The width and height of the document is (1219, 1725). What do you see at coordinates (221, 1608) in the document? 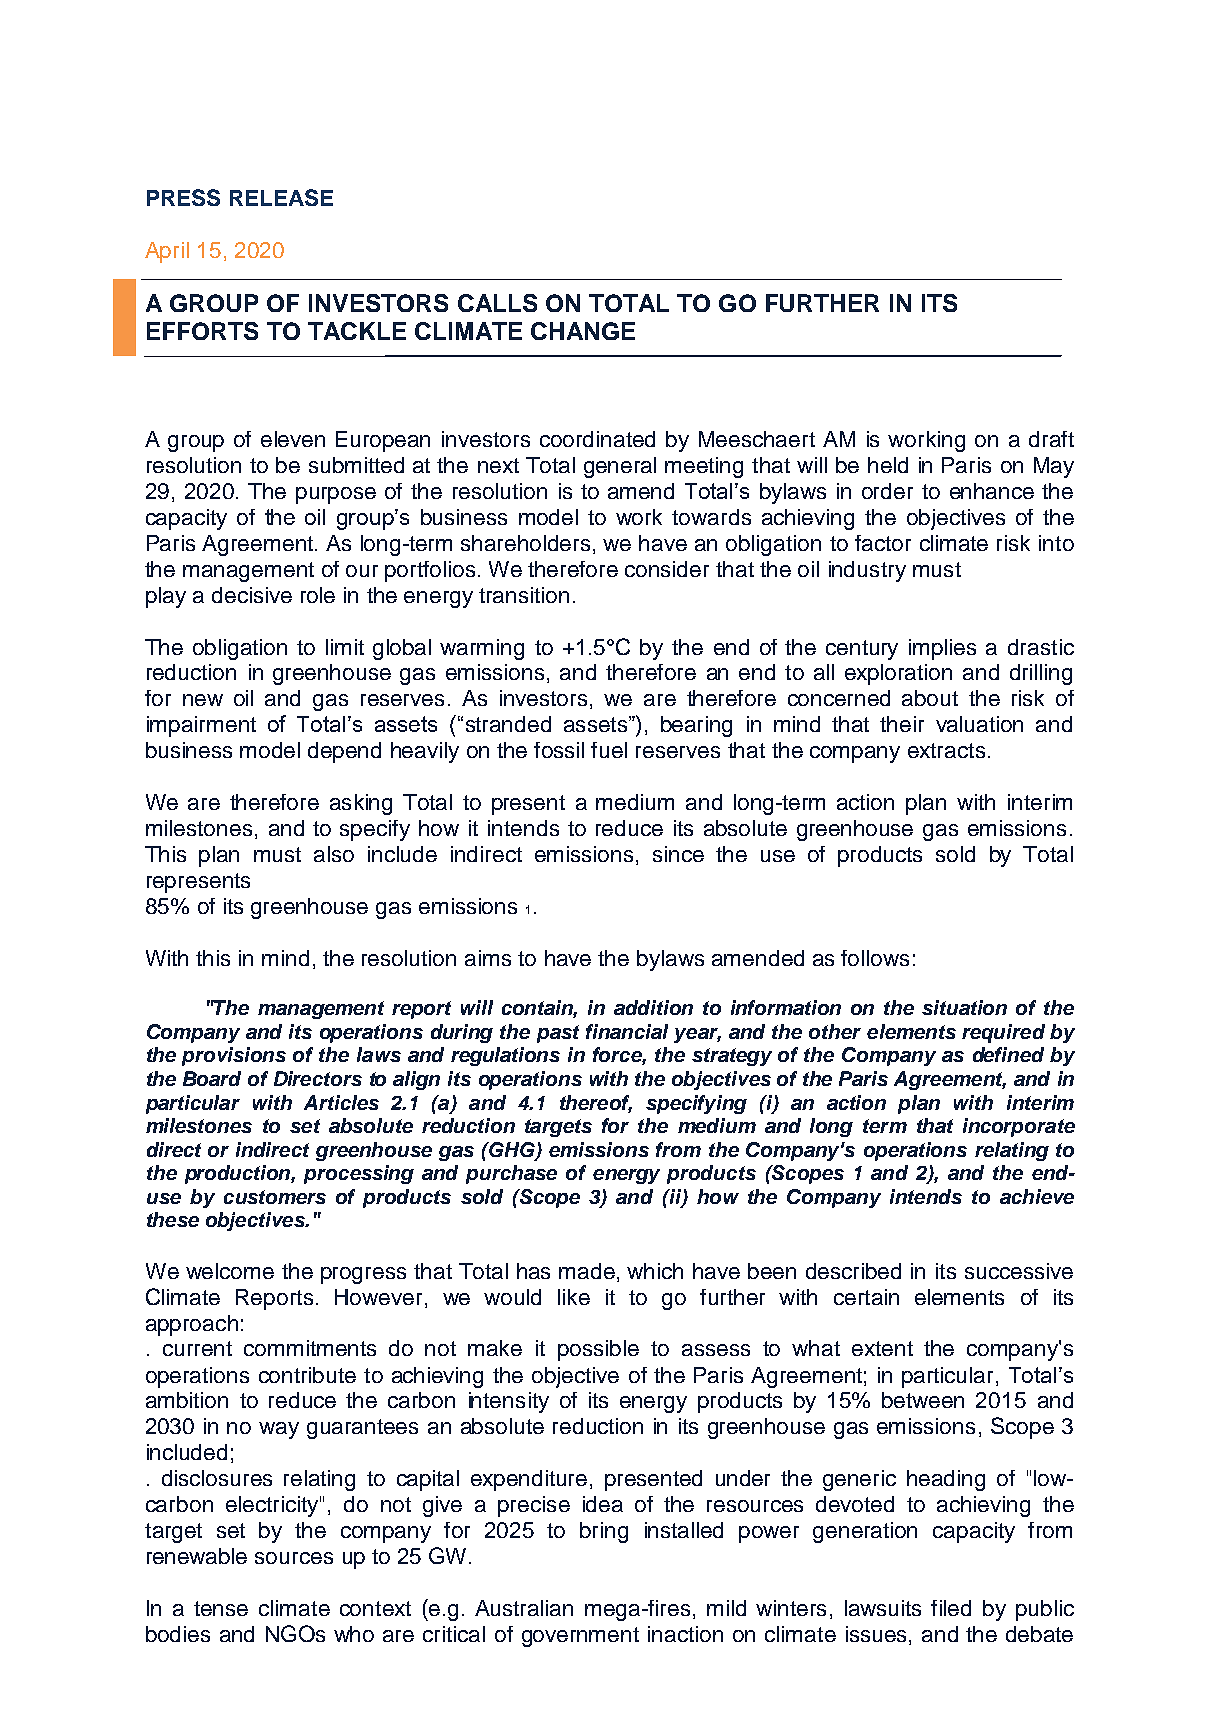
I see `tense` at bounding box center [221, 1608].
